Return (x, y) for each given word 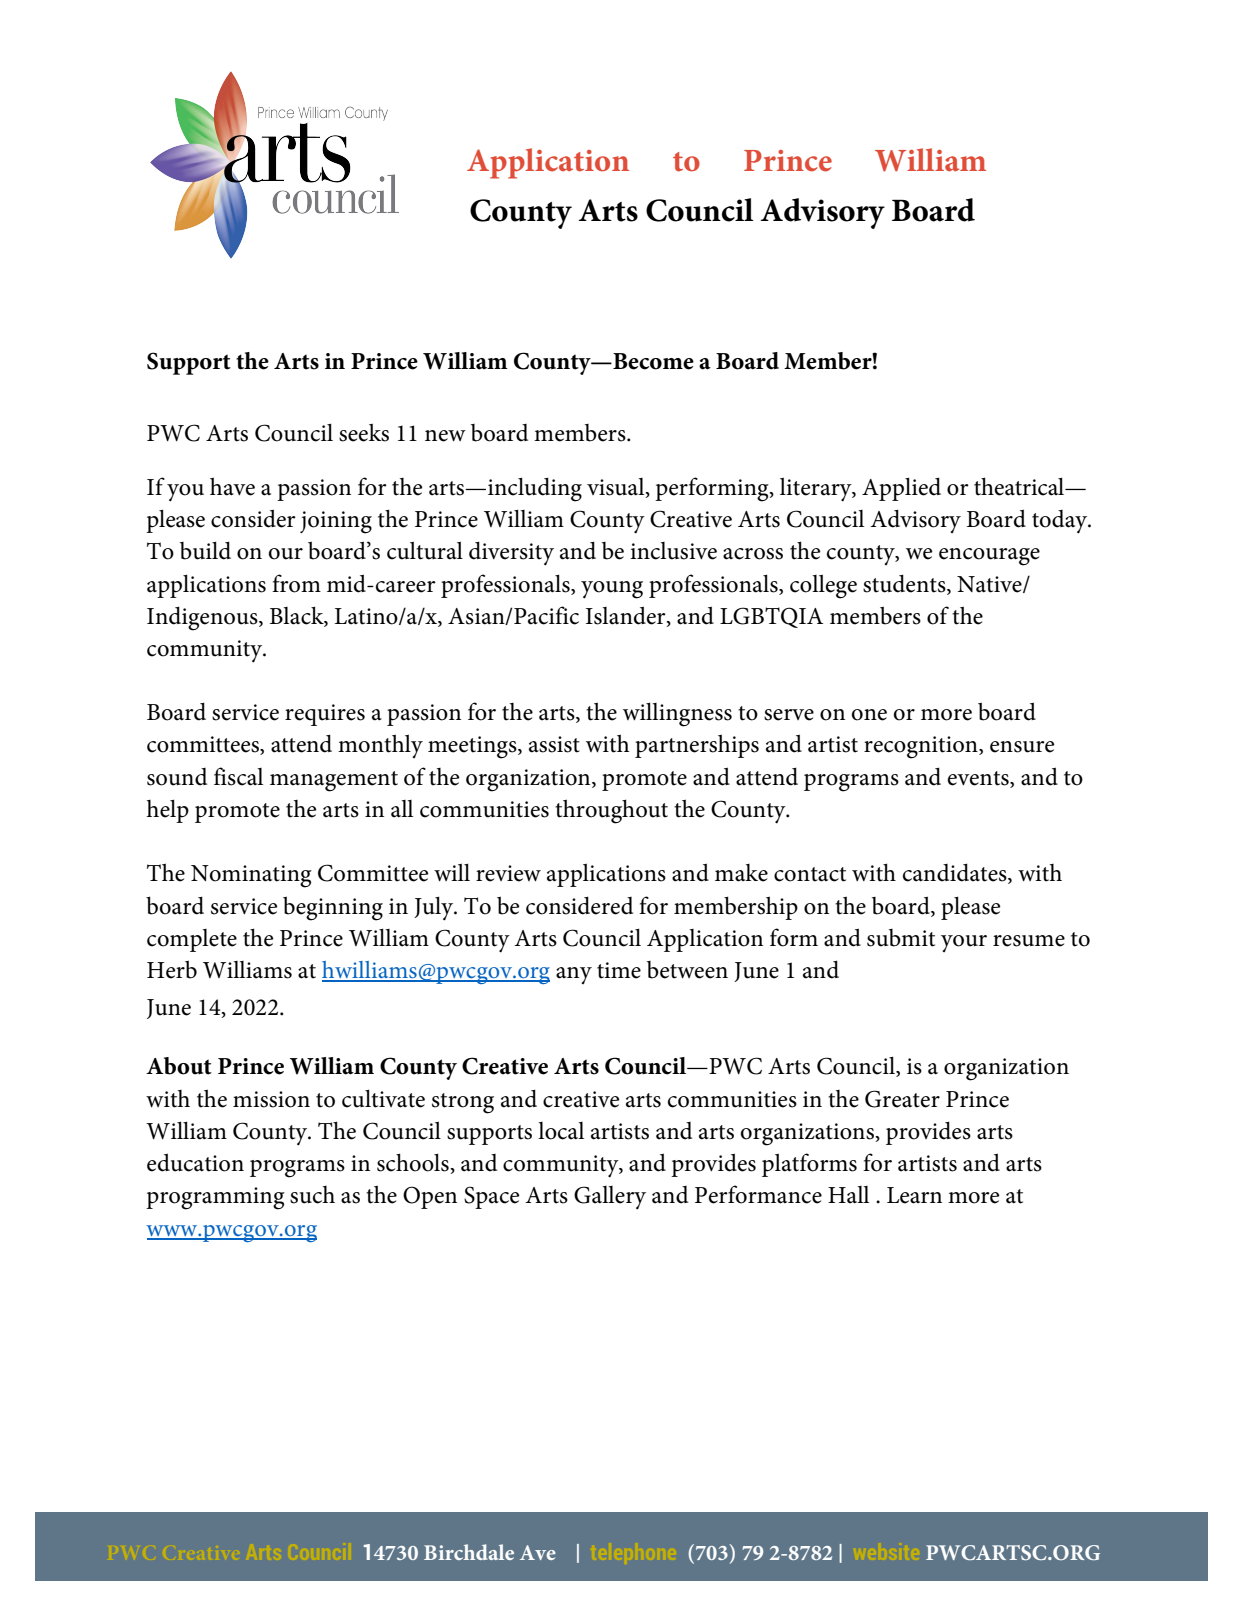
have (232, 486)
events (979, 778)
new (445, 436)
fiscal (238, 776)
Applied (901, 489)
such (312, 1195)
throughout (611, 811)
